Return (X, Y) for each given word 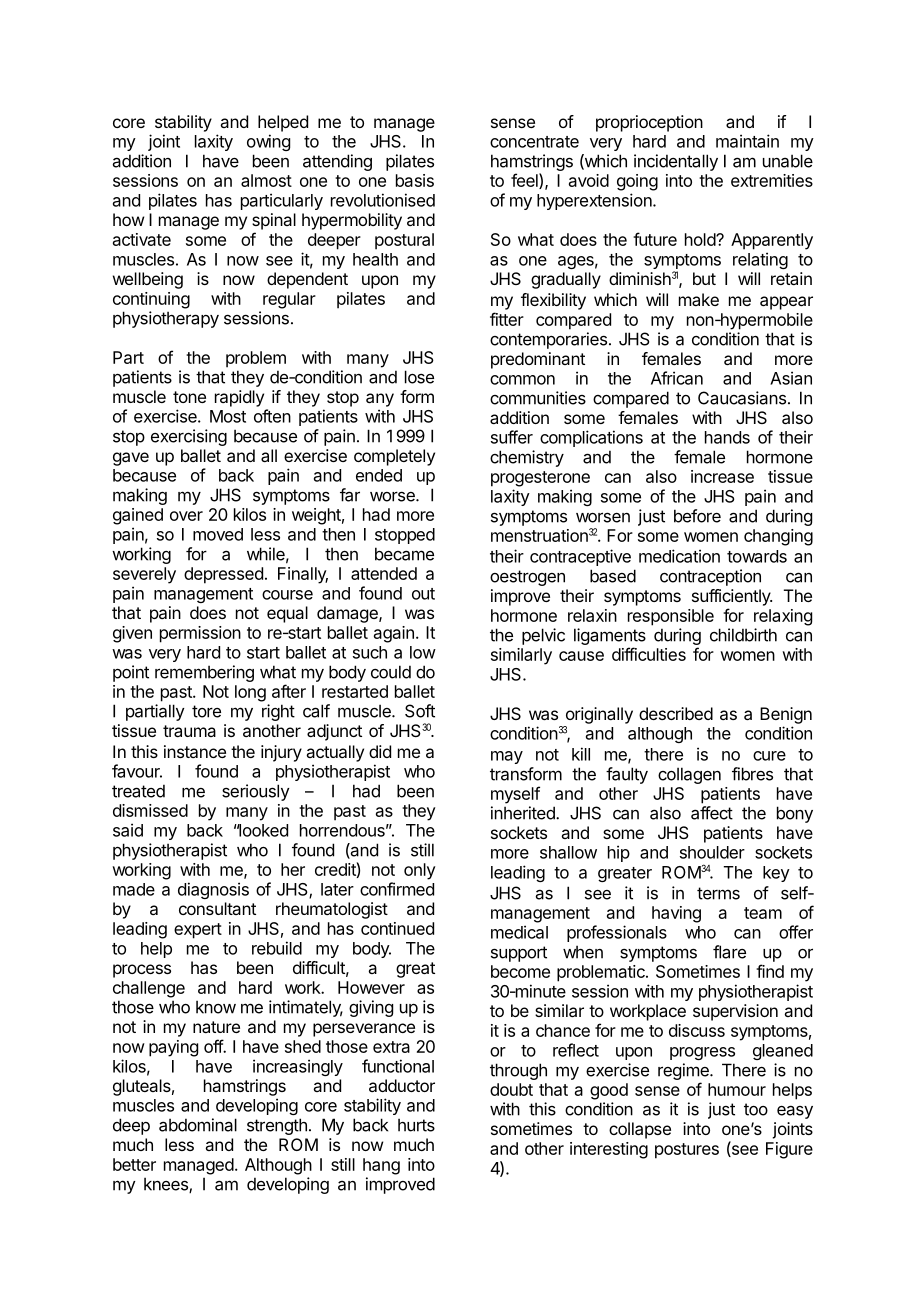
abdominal (198, 1125)
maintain (747, 141)
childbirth (743, 635)
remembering (204, 673)
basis (415, 180)
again (394, 634)
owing (268, 142)
